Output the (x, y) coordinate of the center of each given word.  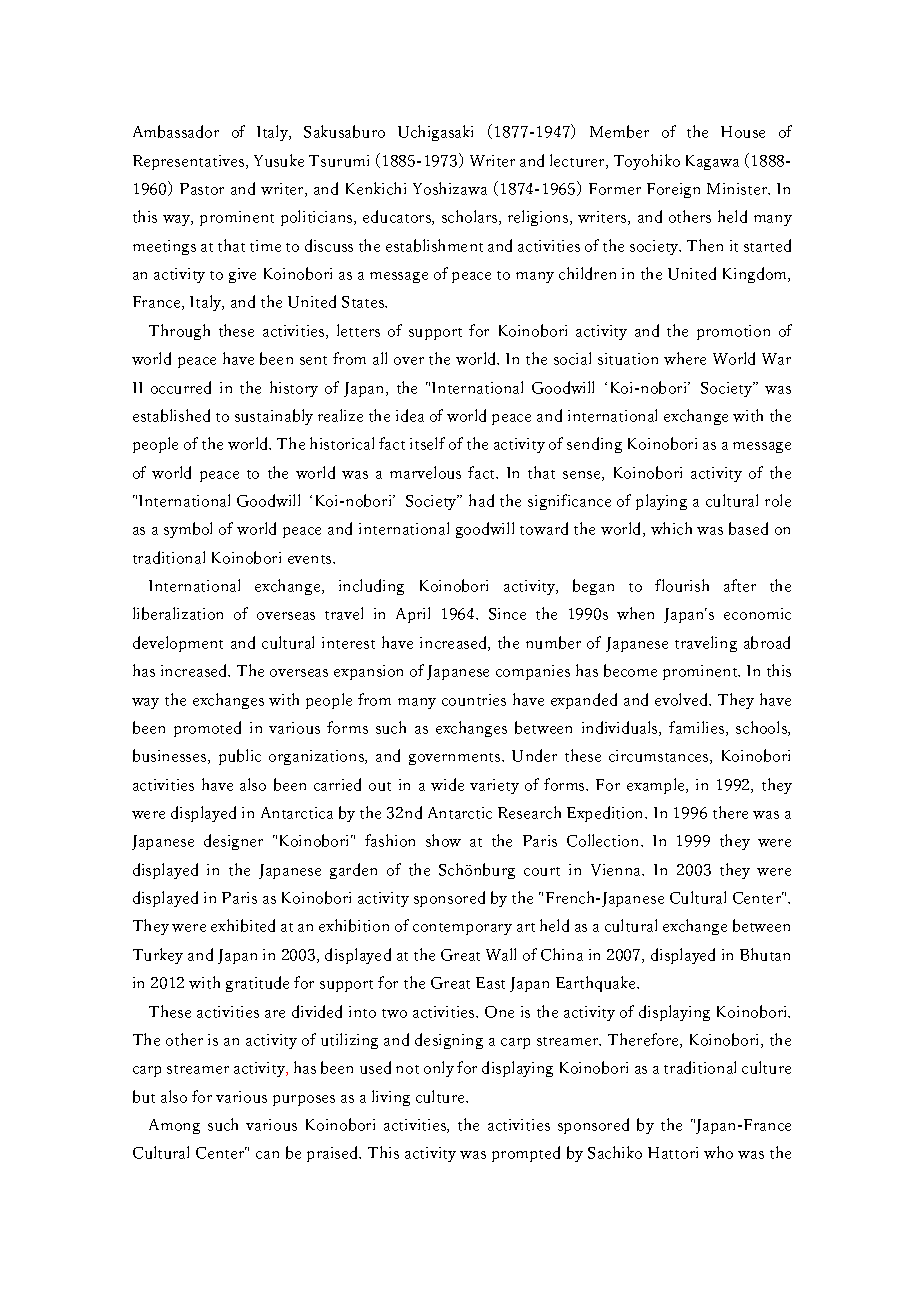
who (718, 1152)
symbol (188, 530)
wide (447, 784)
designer (233, 842)
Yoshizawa (450, 188)
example (657, 786)
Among (174, 1126)
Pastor (202, 189)
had (481, 500)
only (439, 1069)
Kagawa (712, 162)
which (671, 528)
